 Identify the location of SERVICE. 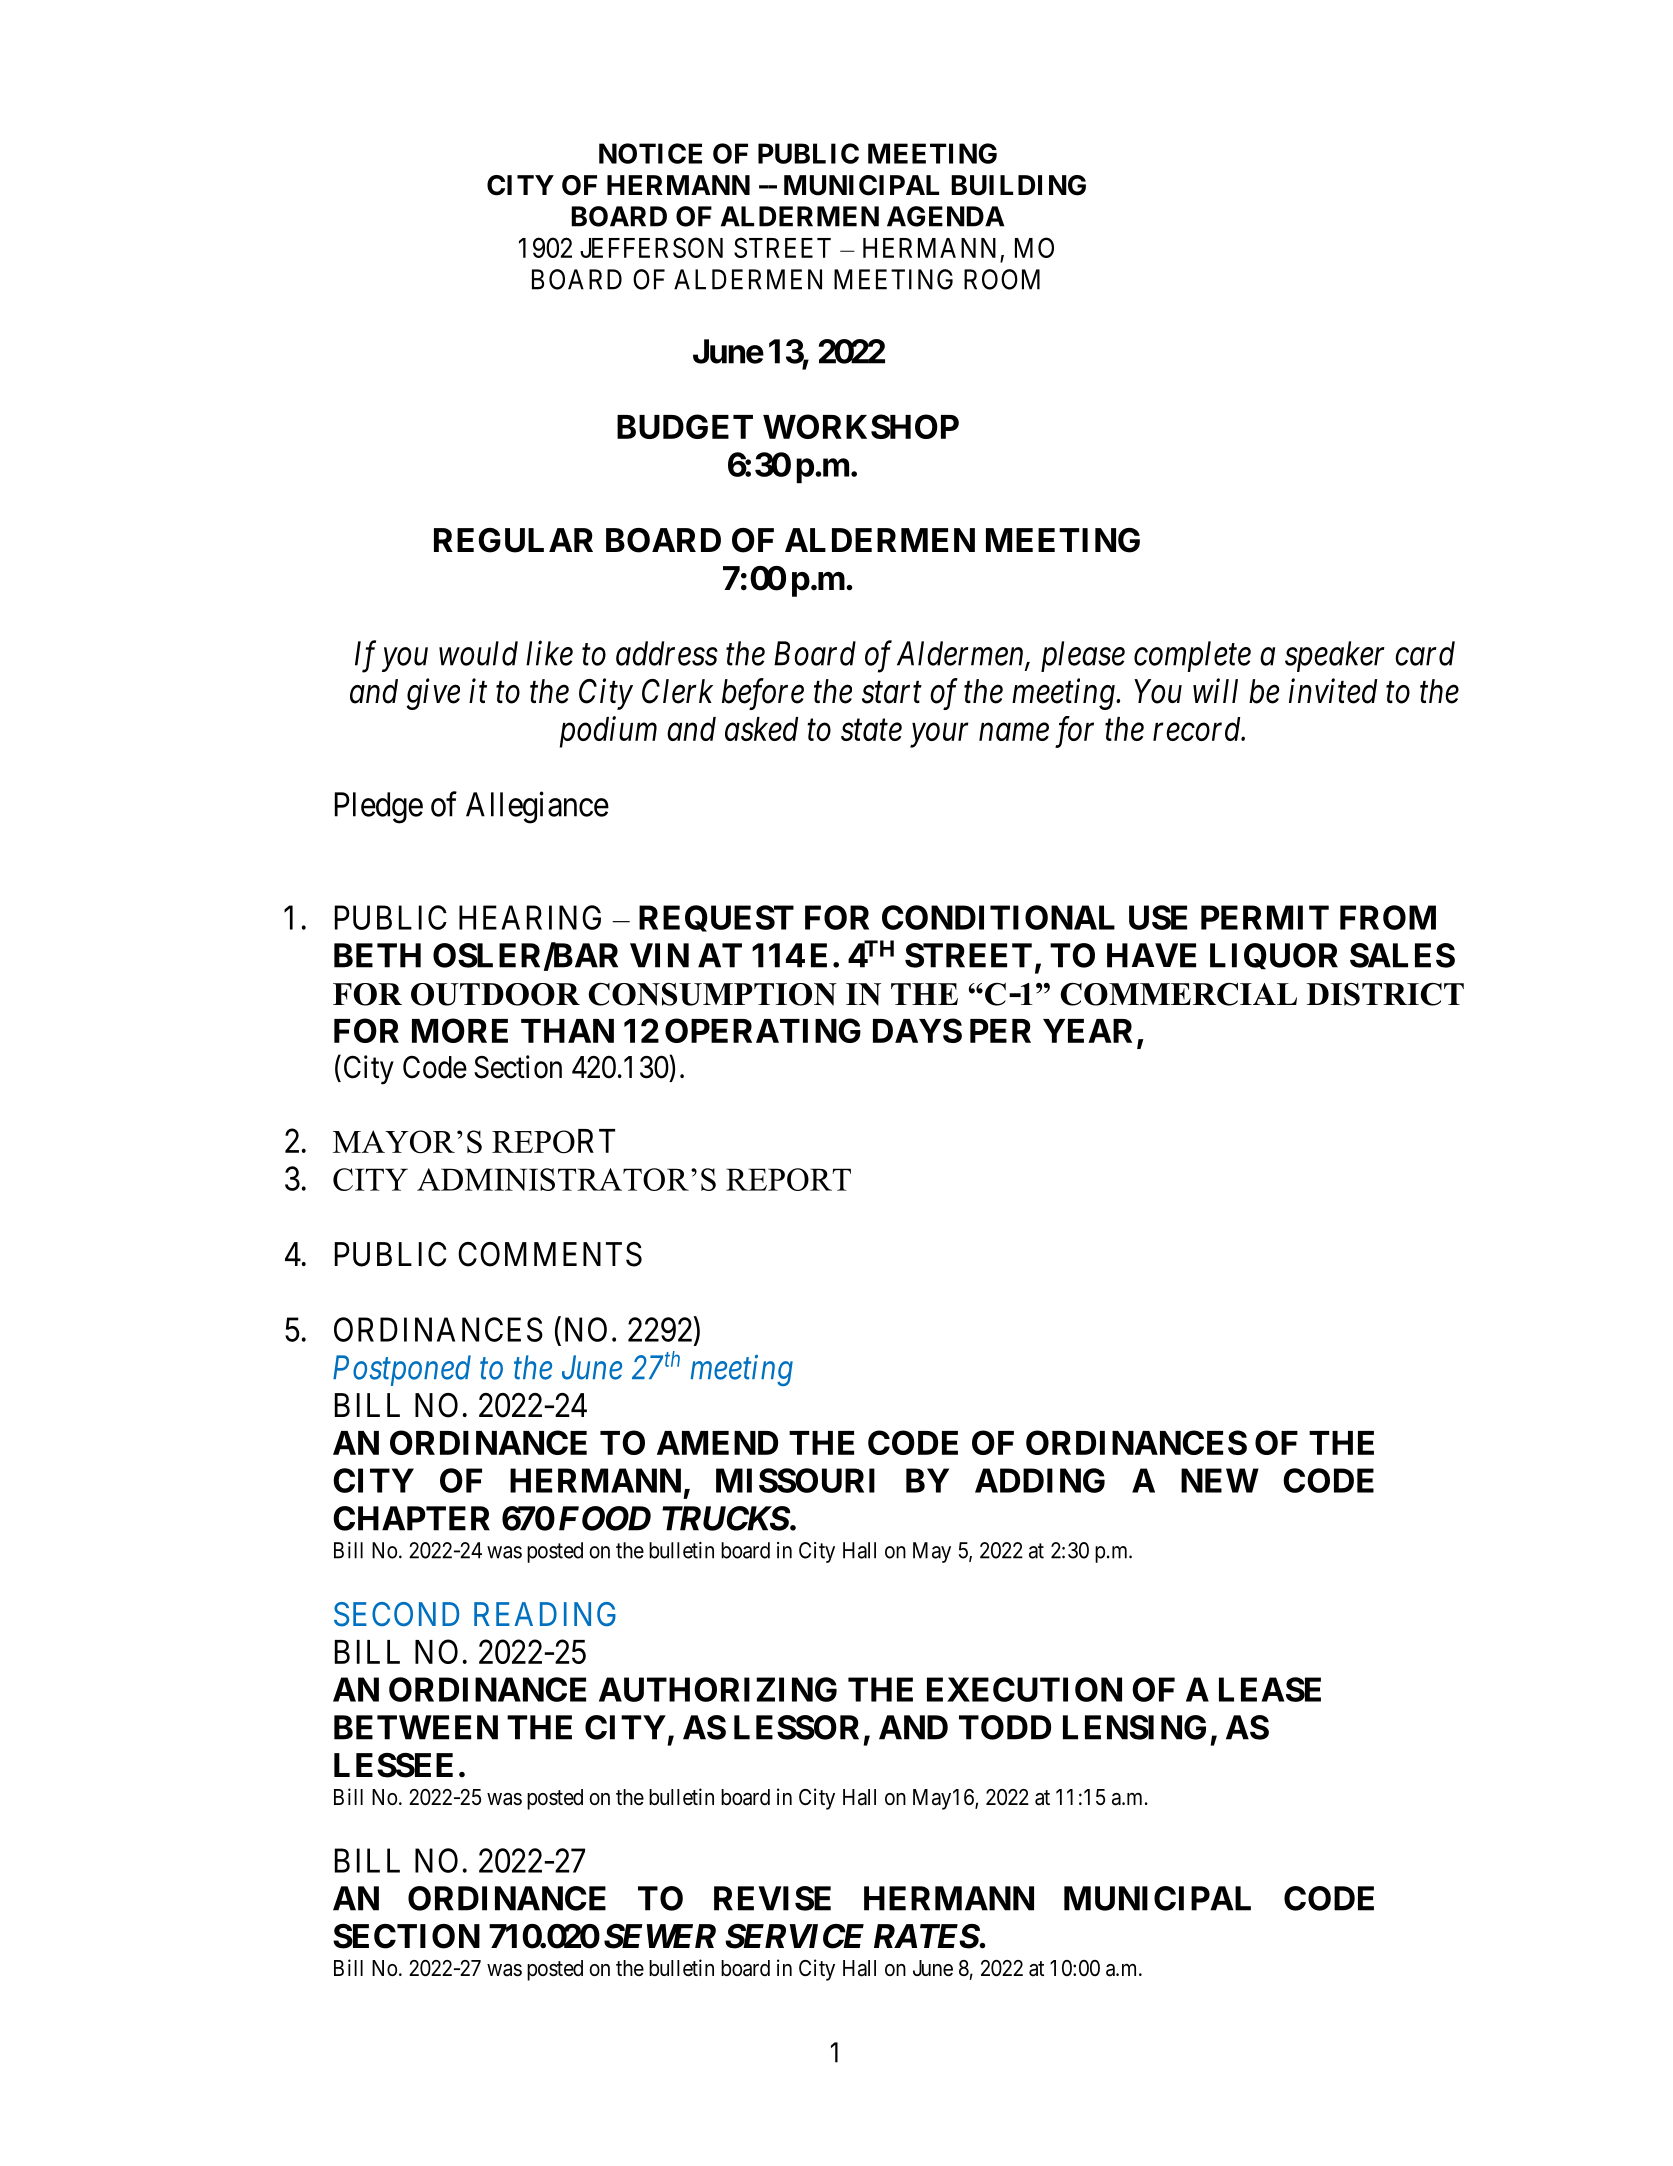
(794, 1936).
